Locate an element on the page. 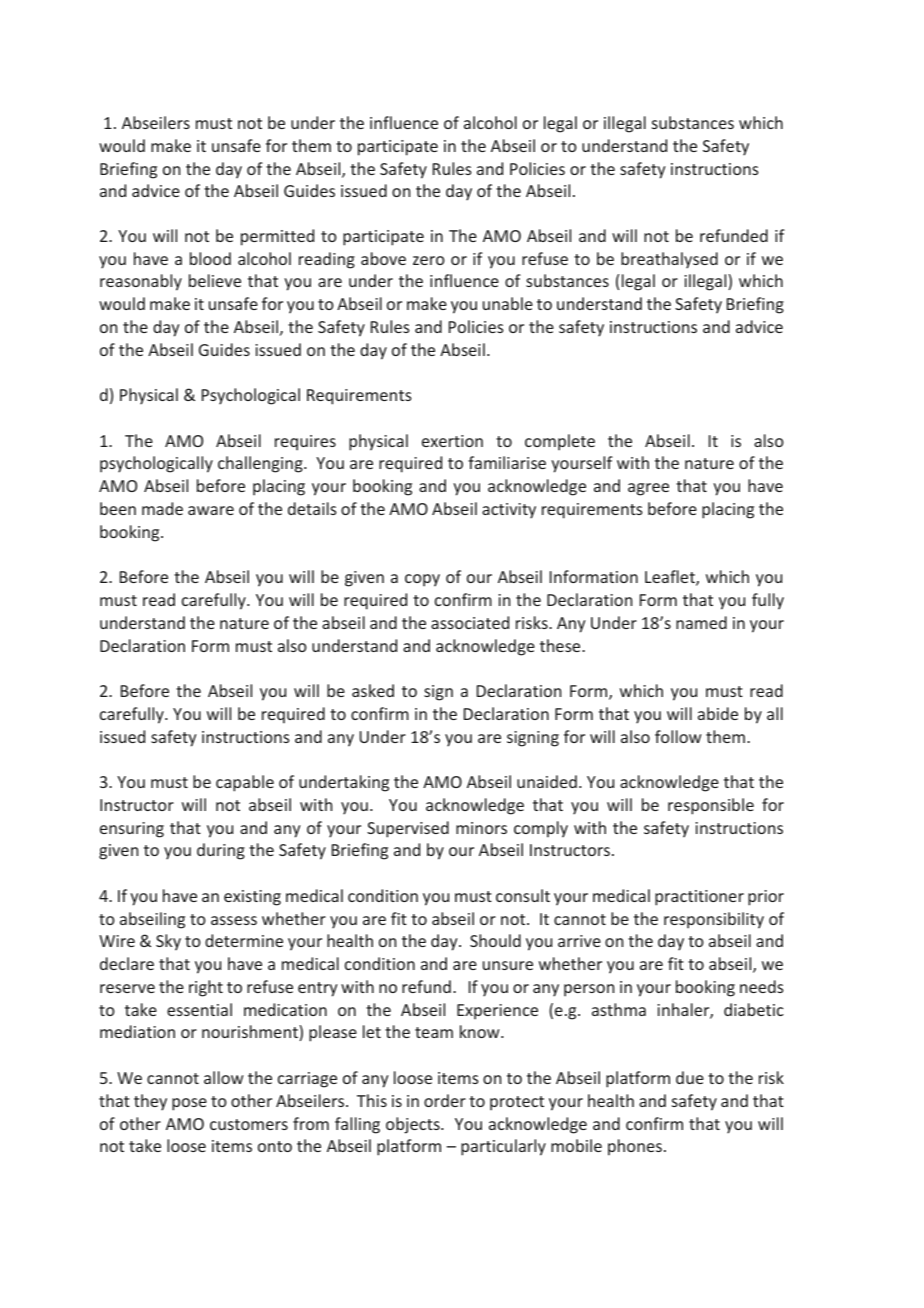 The width and height of the document is (924, 1308). pose is located at coordinates (189, 1104).
